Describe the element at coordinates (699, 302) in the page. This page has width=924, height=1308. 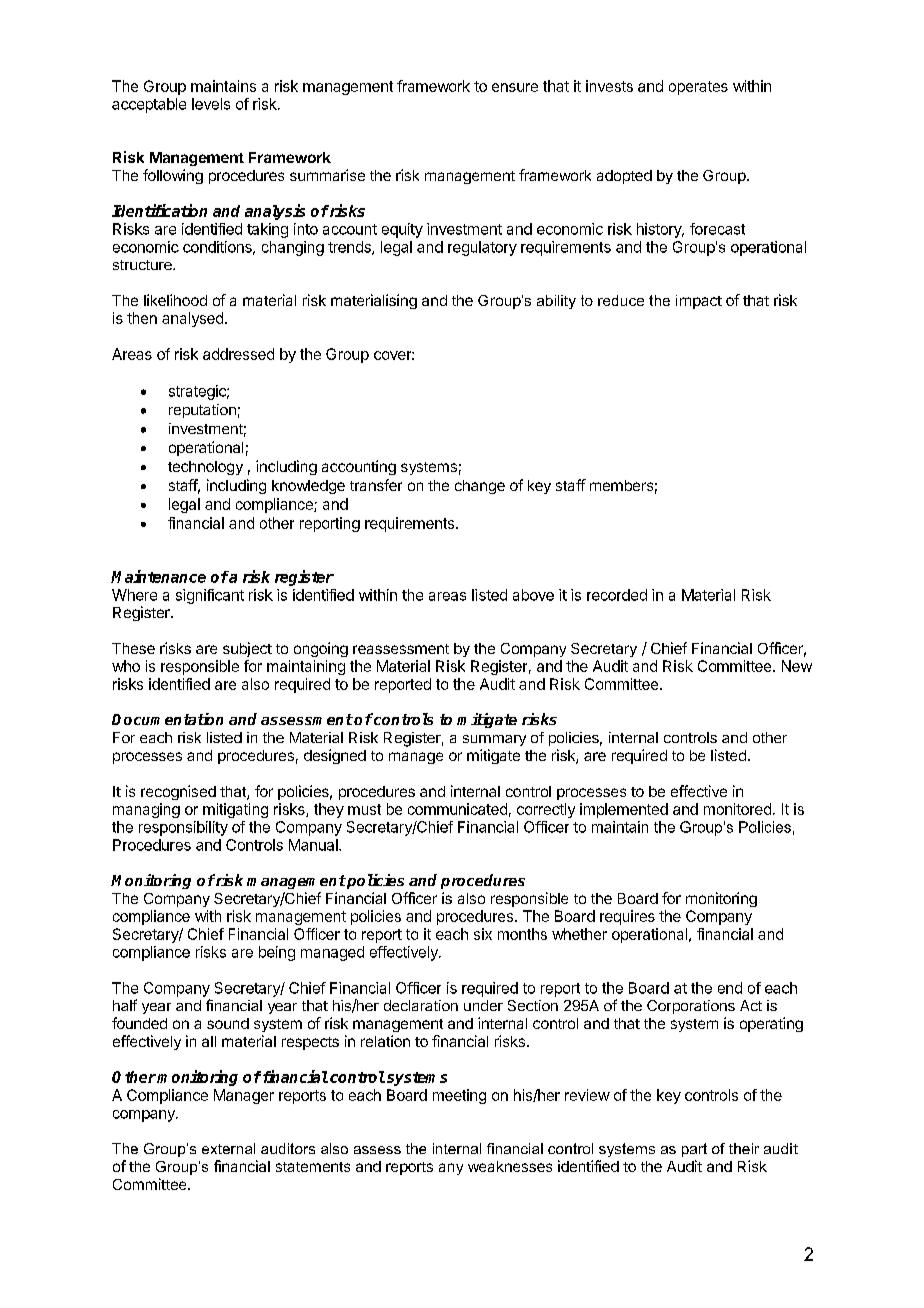
I see `impact` at that location.
